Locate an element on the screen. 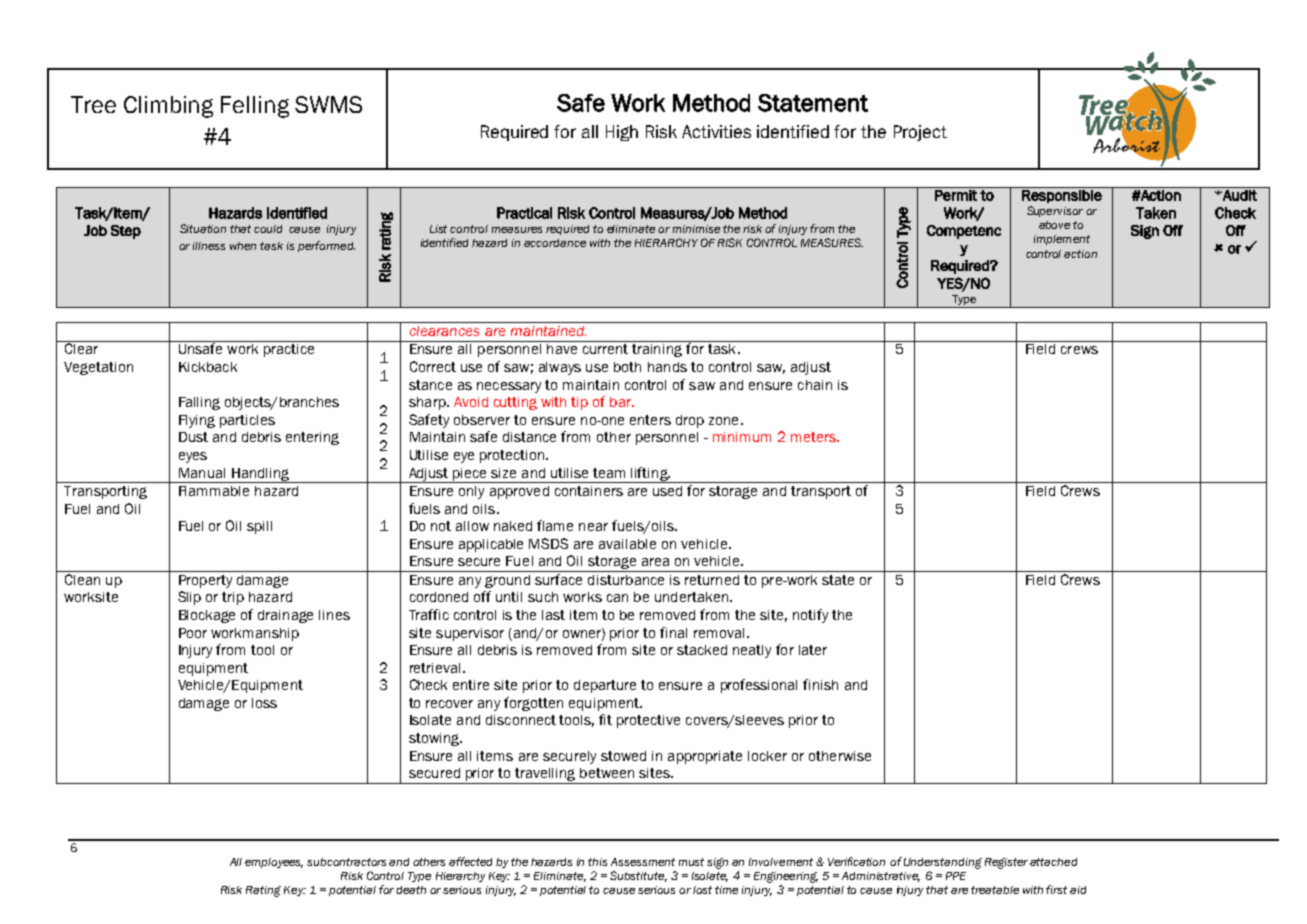 Image resolution: width=1307 pixels, height=924 pixels. meters is located at coordinates (814, 437).
